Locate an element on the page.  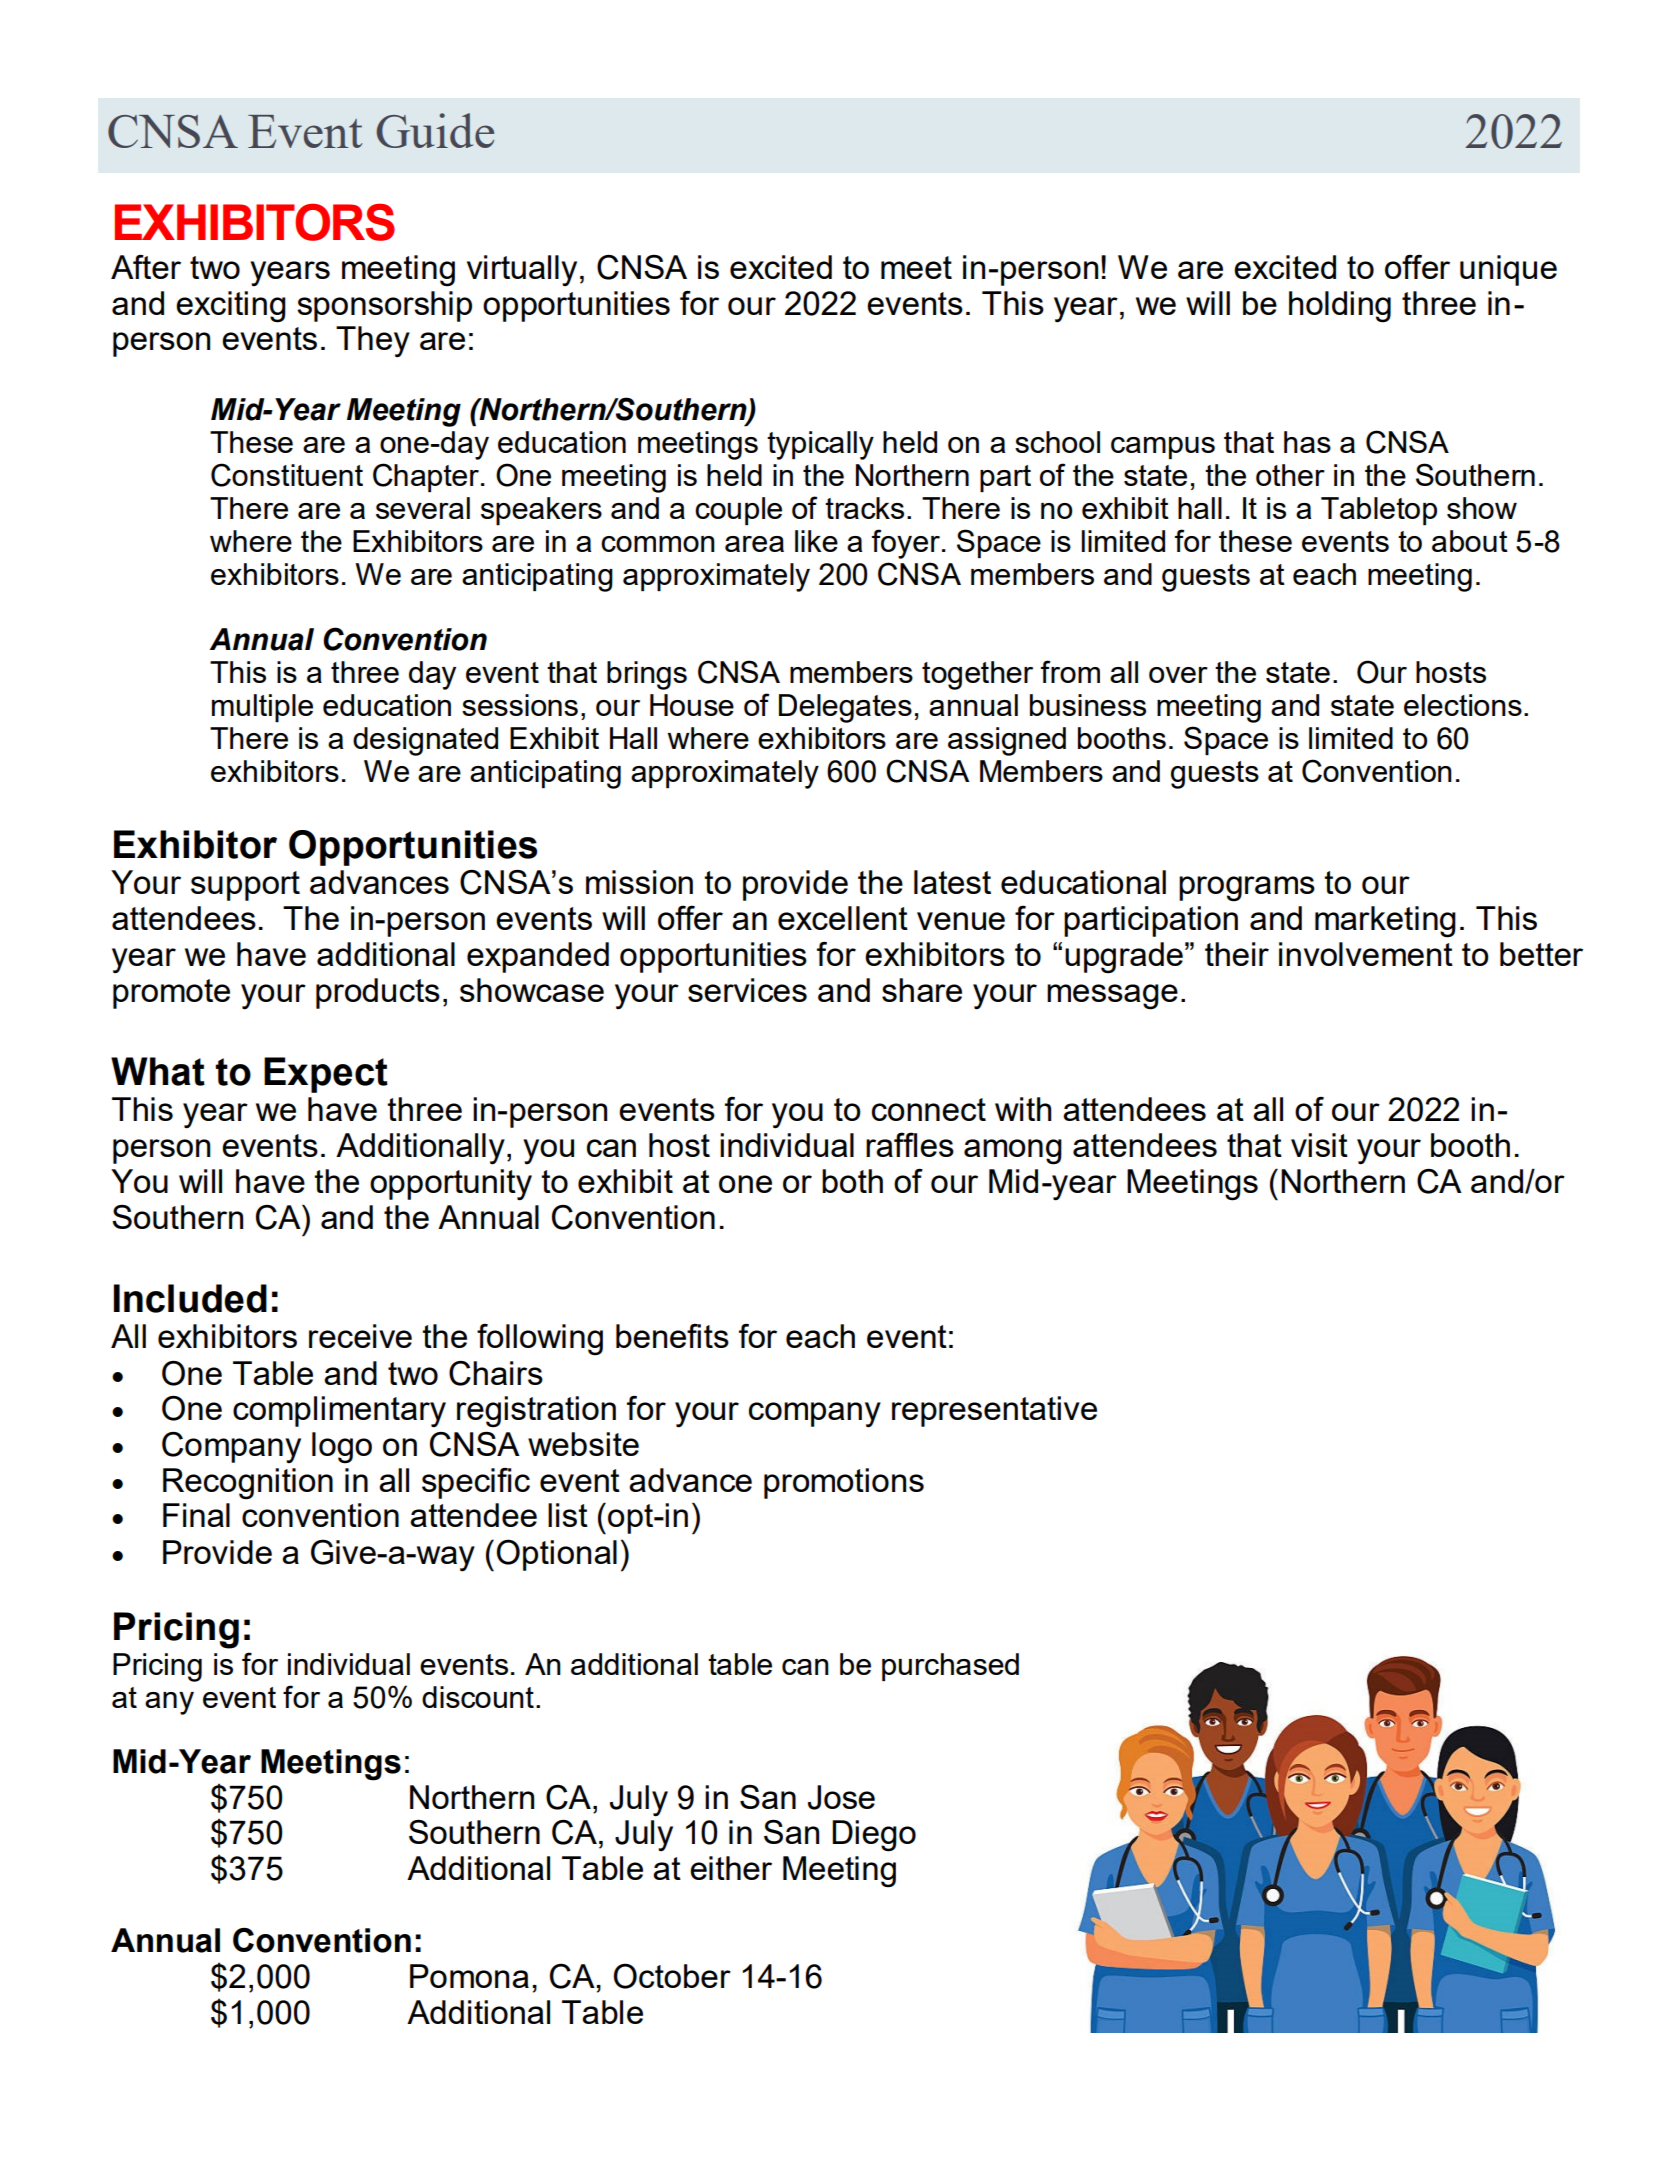
virtually is located at coordinates (522, 270).
